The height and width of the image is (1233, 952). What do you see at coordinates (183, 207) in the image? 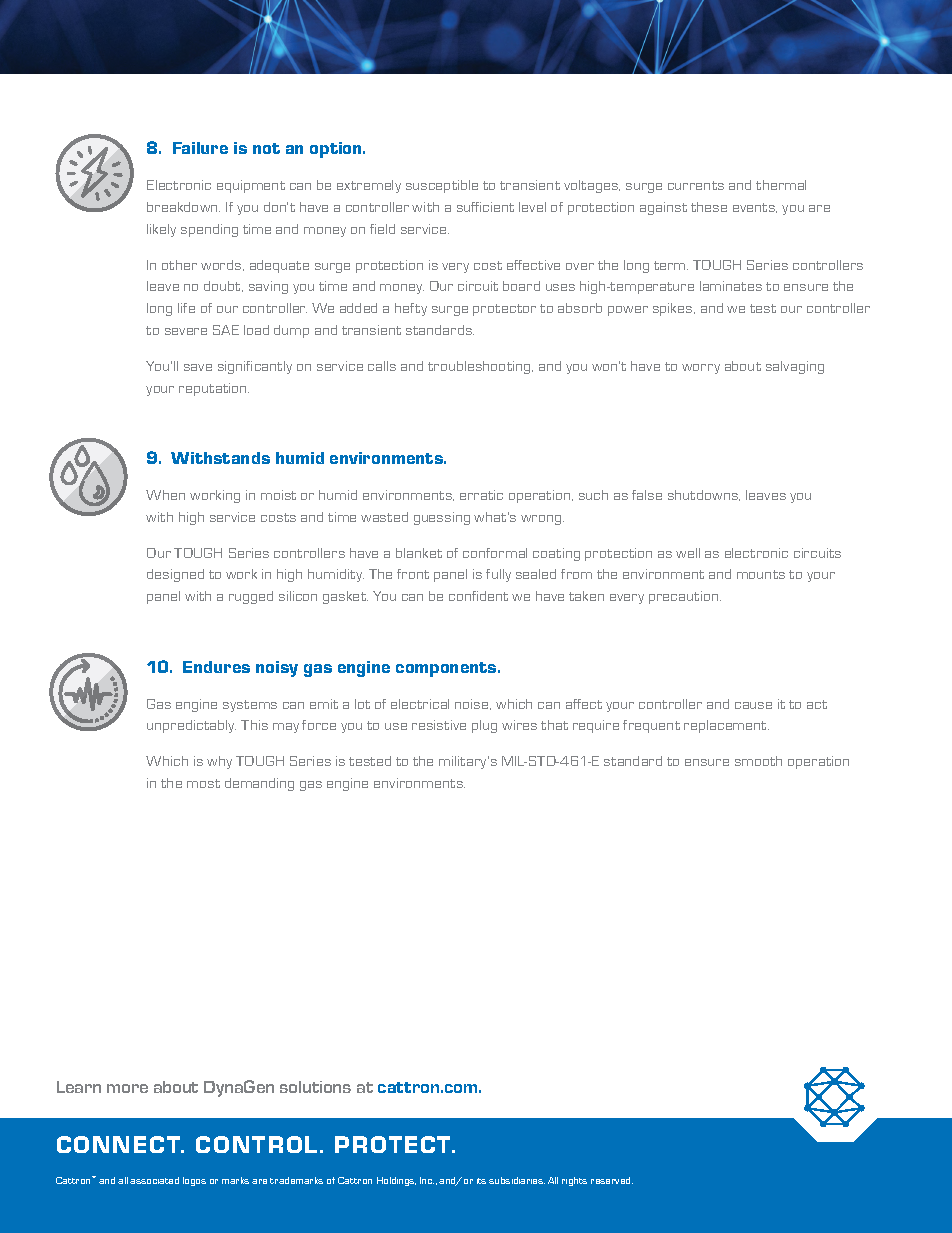
I see `breakdown` at bounding box center [183, 207].
